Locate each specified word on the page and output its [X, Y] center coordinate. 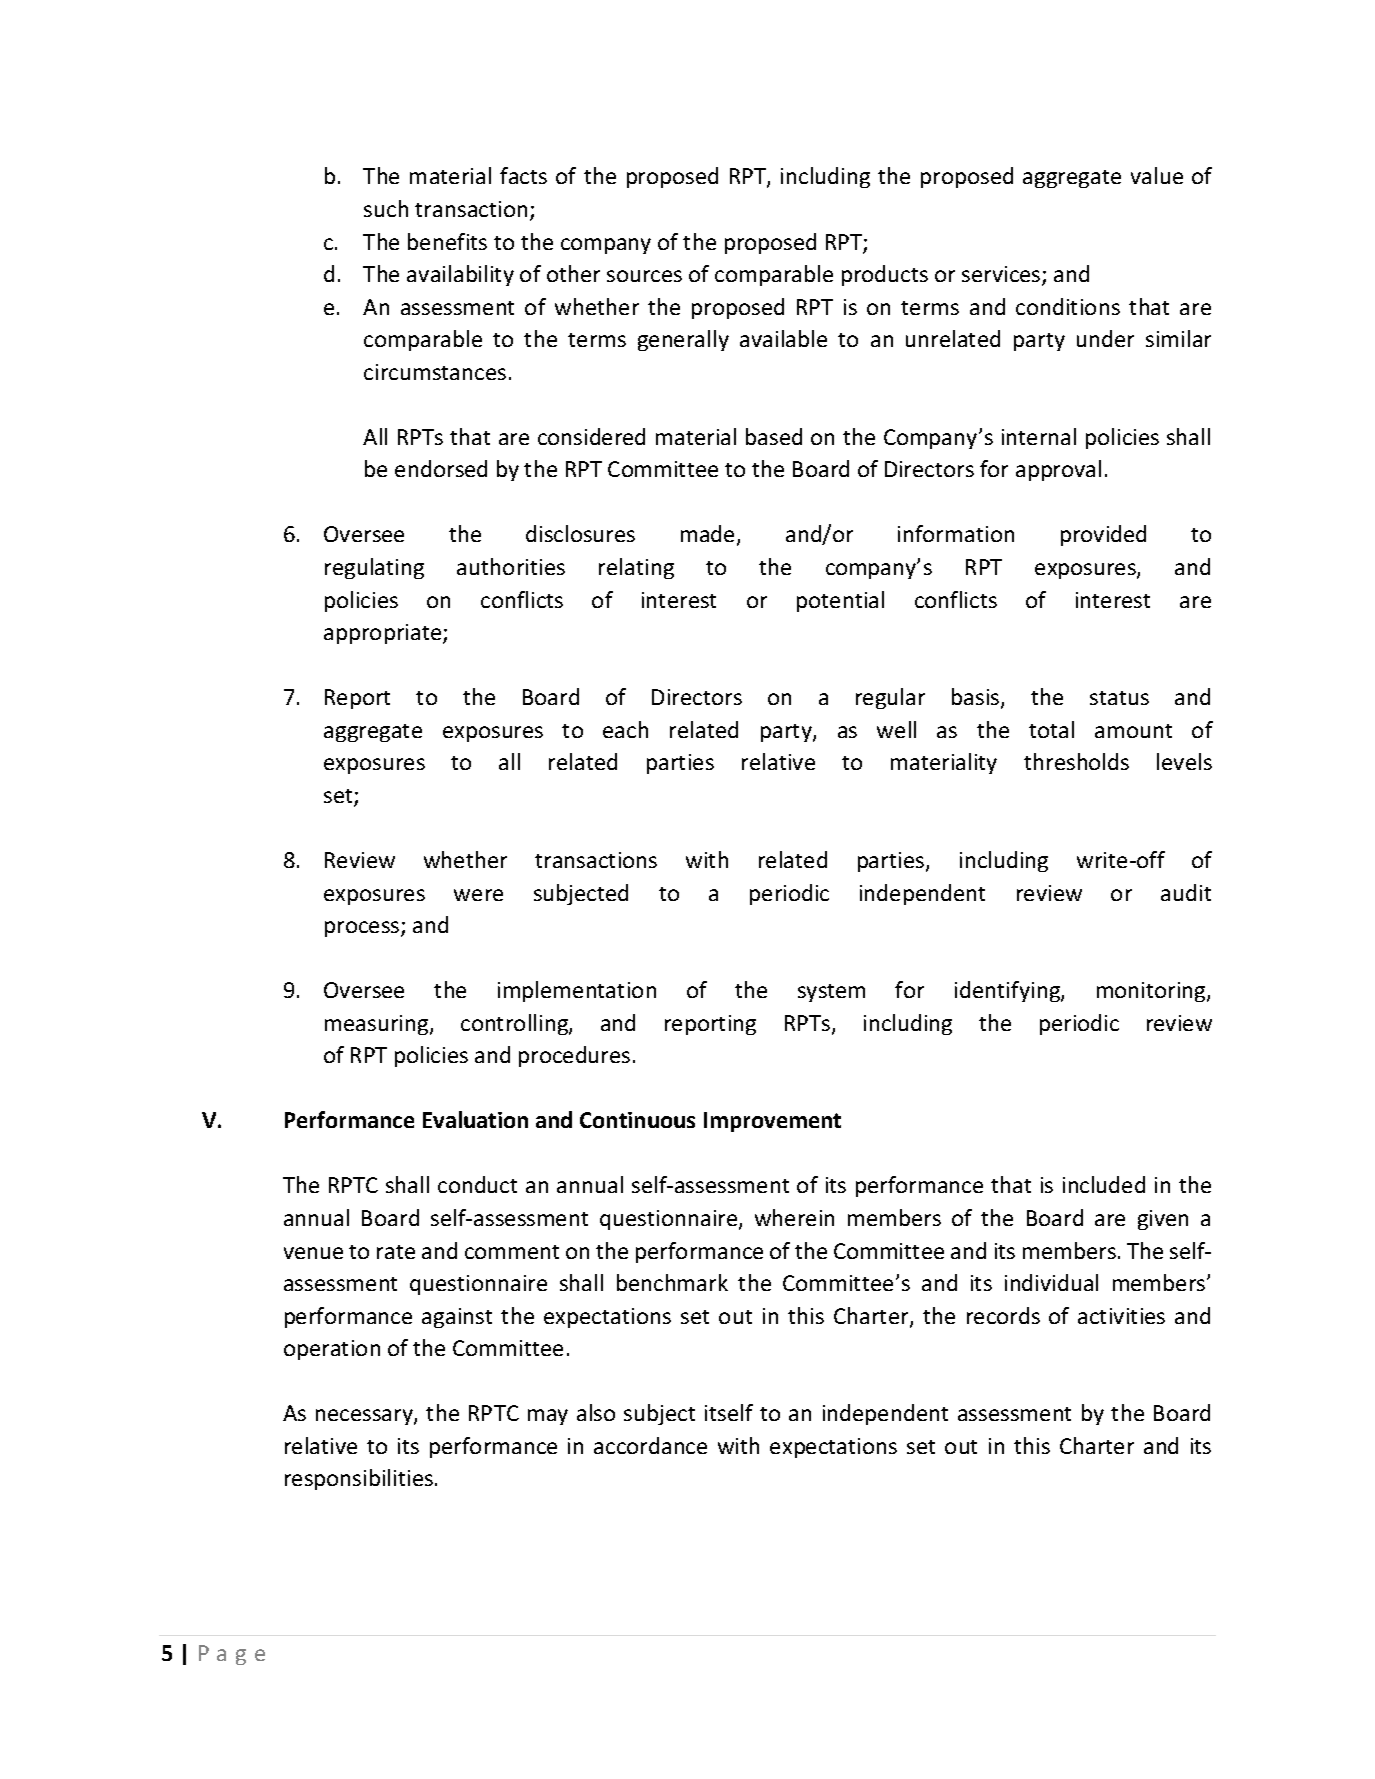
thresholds [1076, 761]
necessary [365, 1417]
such [386, 208]
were [478, 895]
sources [644, 276]
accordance [650, 1445]
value [1157, 175]
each [625, 729]
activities [1121, 1316]
